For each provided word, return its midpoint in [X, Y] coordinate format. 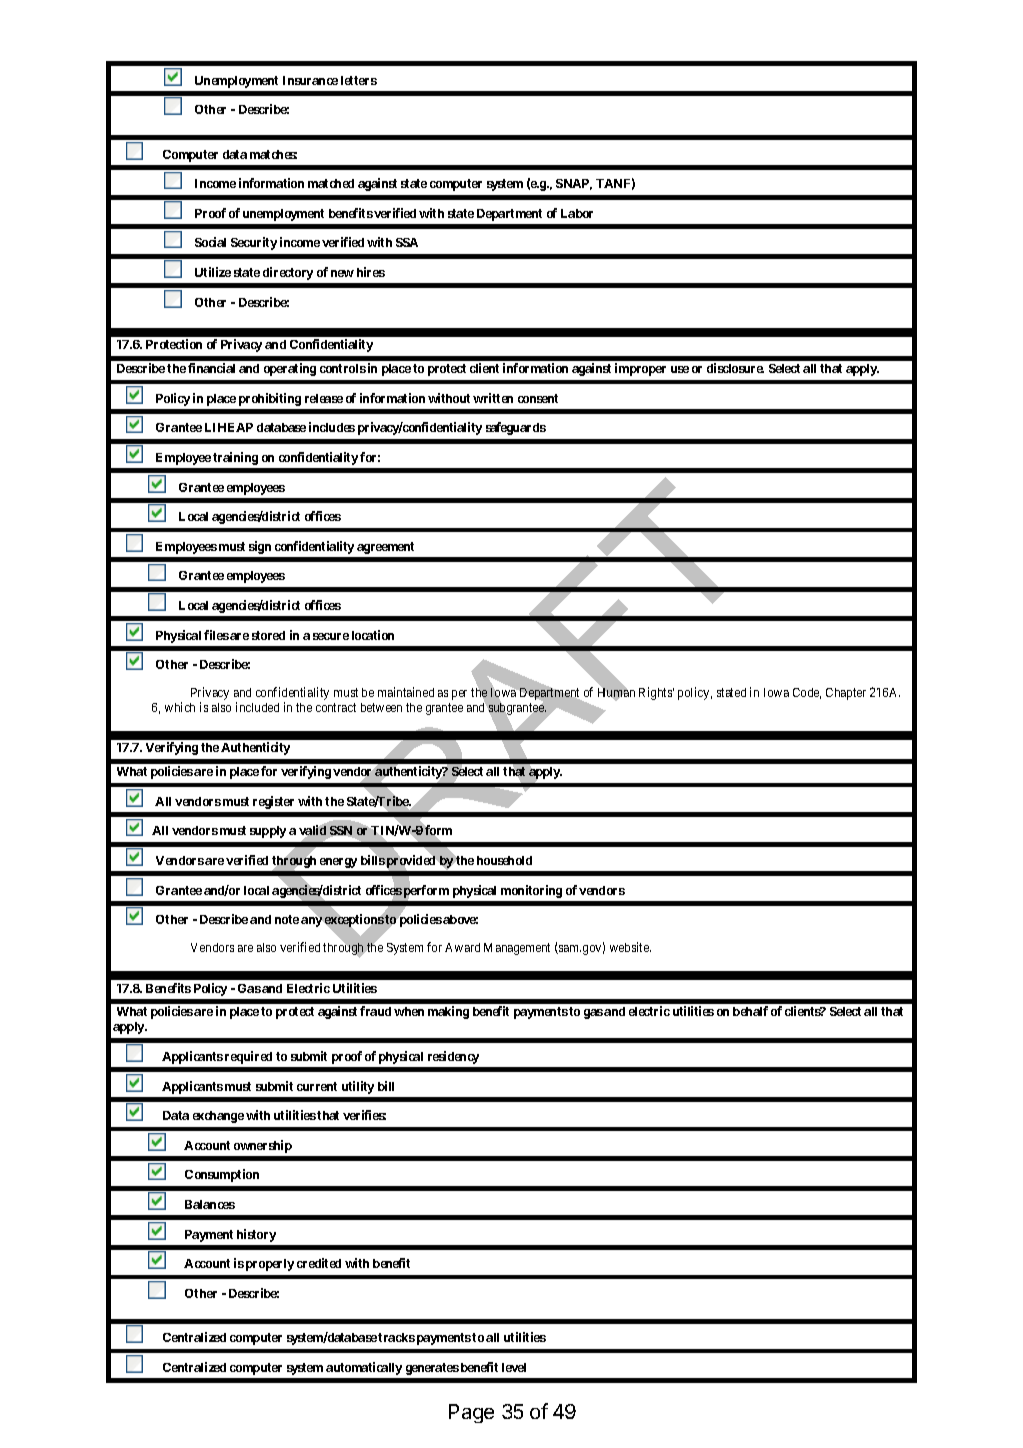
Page [471, 1413]
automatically [364, 1368]
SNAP [574, 184]
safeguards [516, 428]
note [287, 919]
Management [517, 949]
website [630, 947]
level [514, 1367]
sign [260, 547]
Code [807, 693]
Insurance [310, 80]
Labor [577, 213]
